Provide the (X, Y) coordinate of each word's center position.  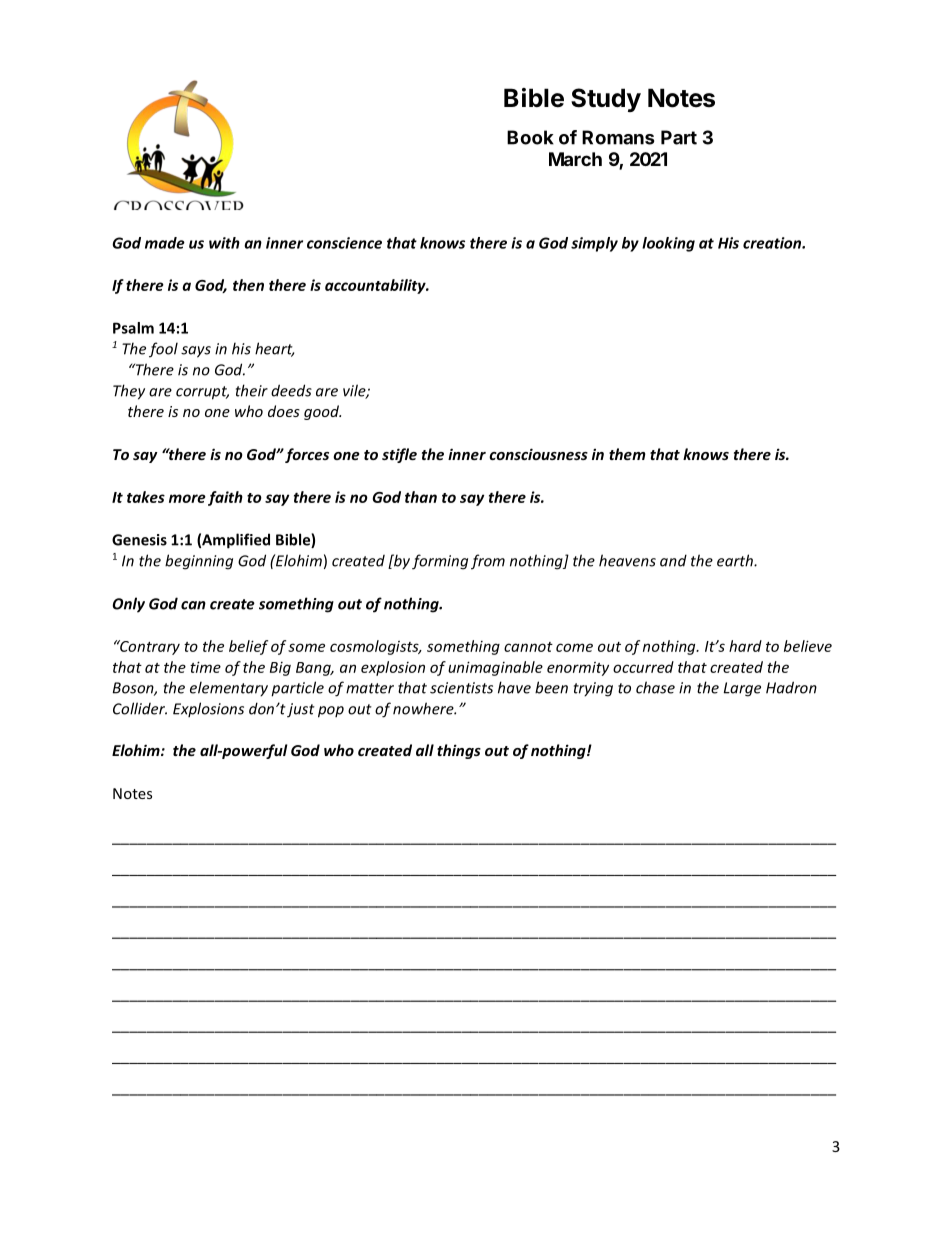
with (224, 243)
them (627, 454)
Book (530, 137)
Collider (140, 708)
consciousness (538, 454)
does (284, 411)
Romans (618, 137)
